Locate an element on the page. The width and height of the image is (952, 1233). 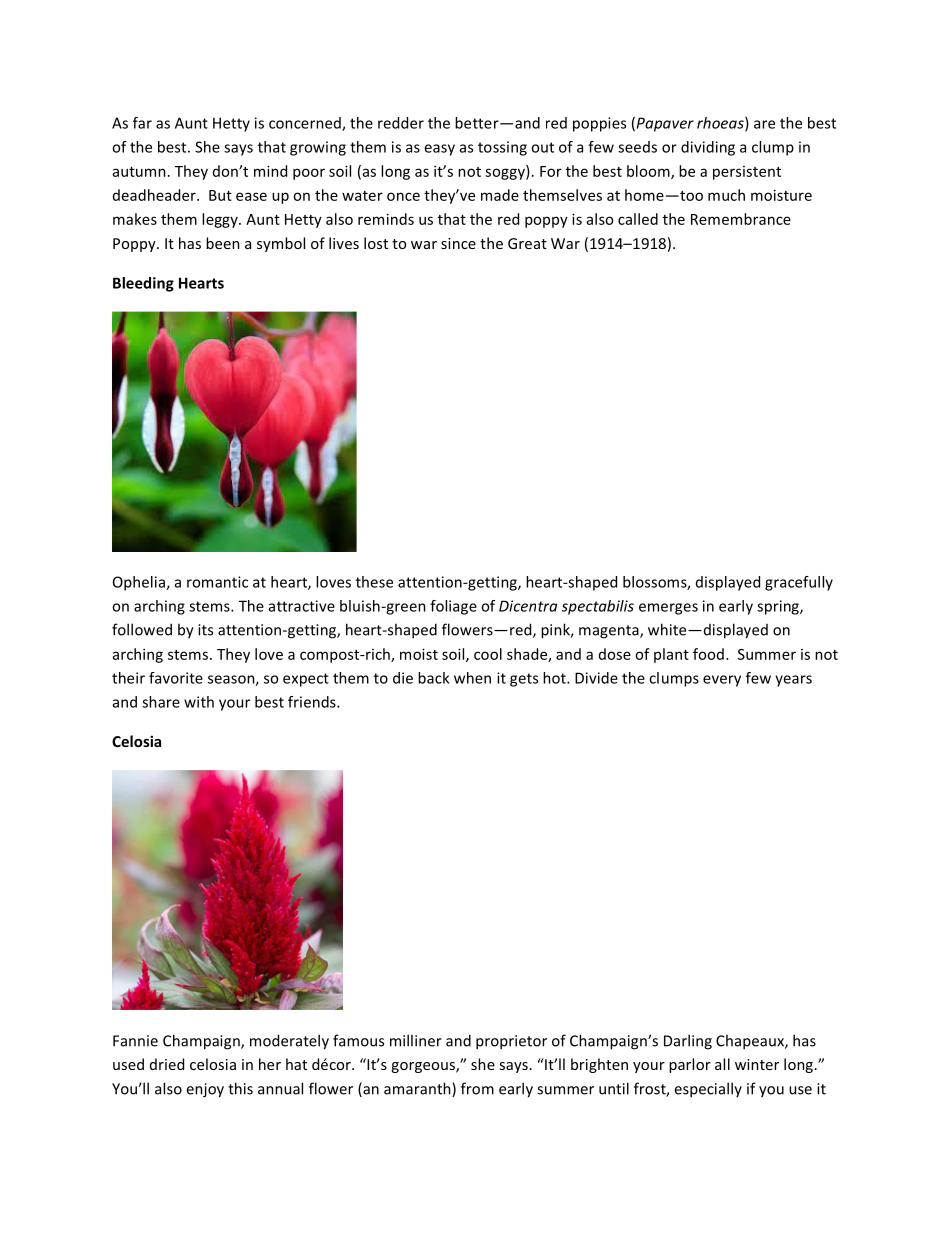
these is located at coordinates (374, 582).
